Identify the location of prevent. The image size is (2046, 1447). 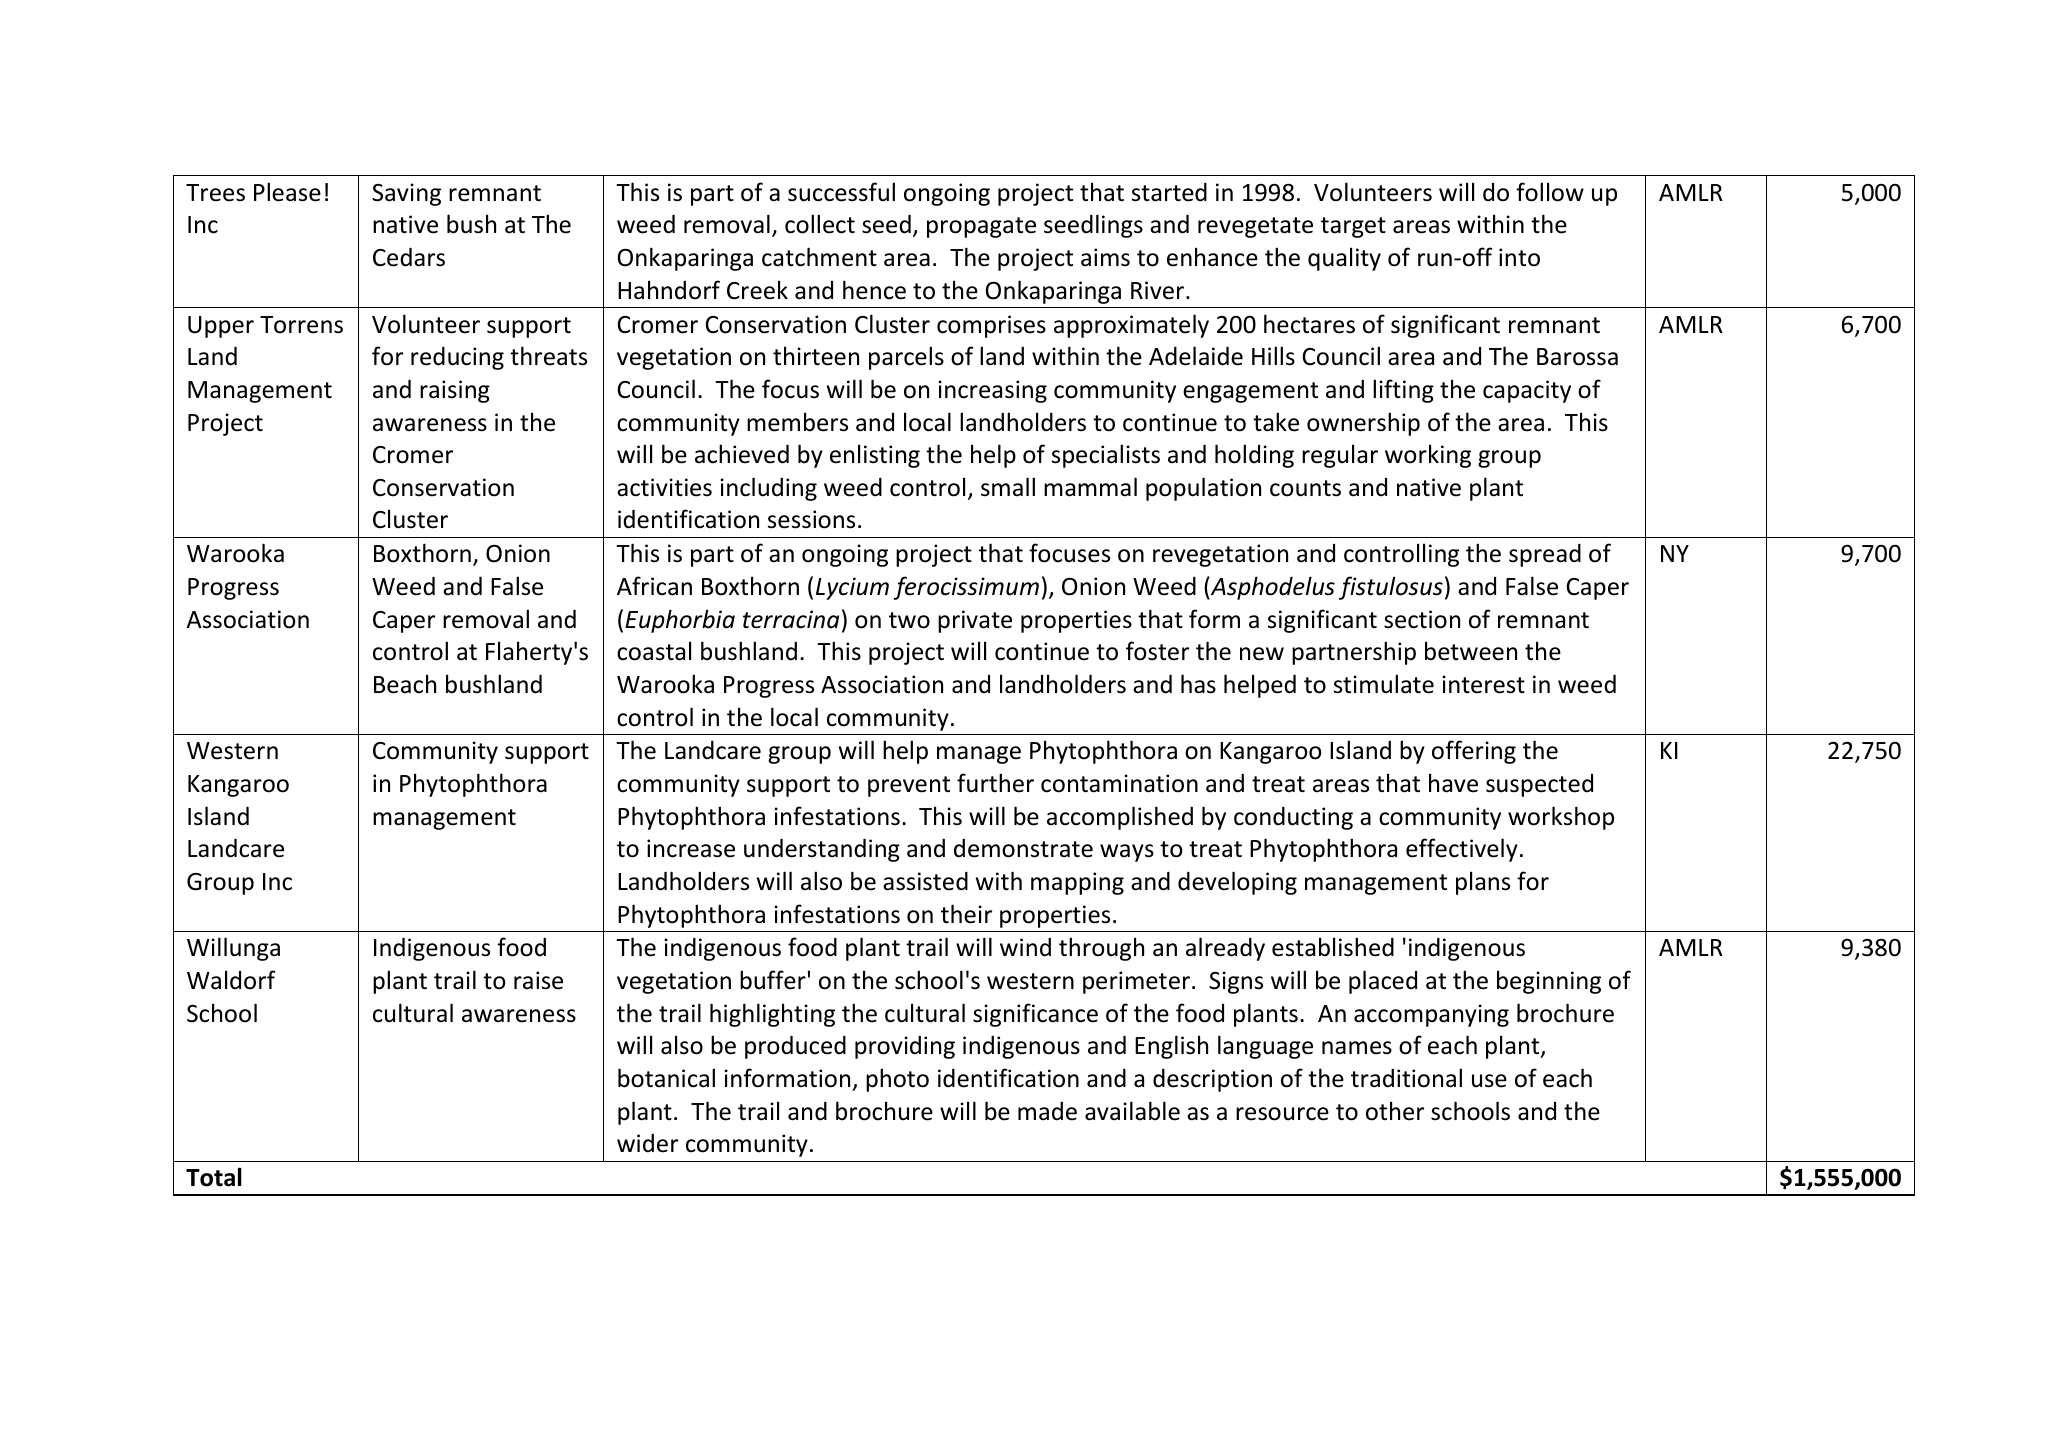
(909, 786).
